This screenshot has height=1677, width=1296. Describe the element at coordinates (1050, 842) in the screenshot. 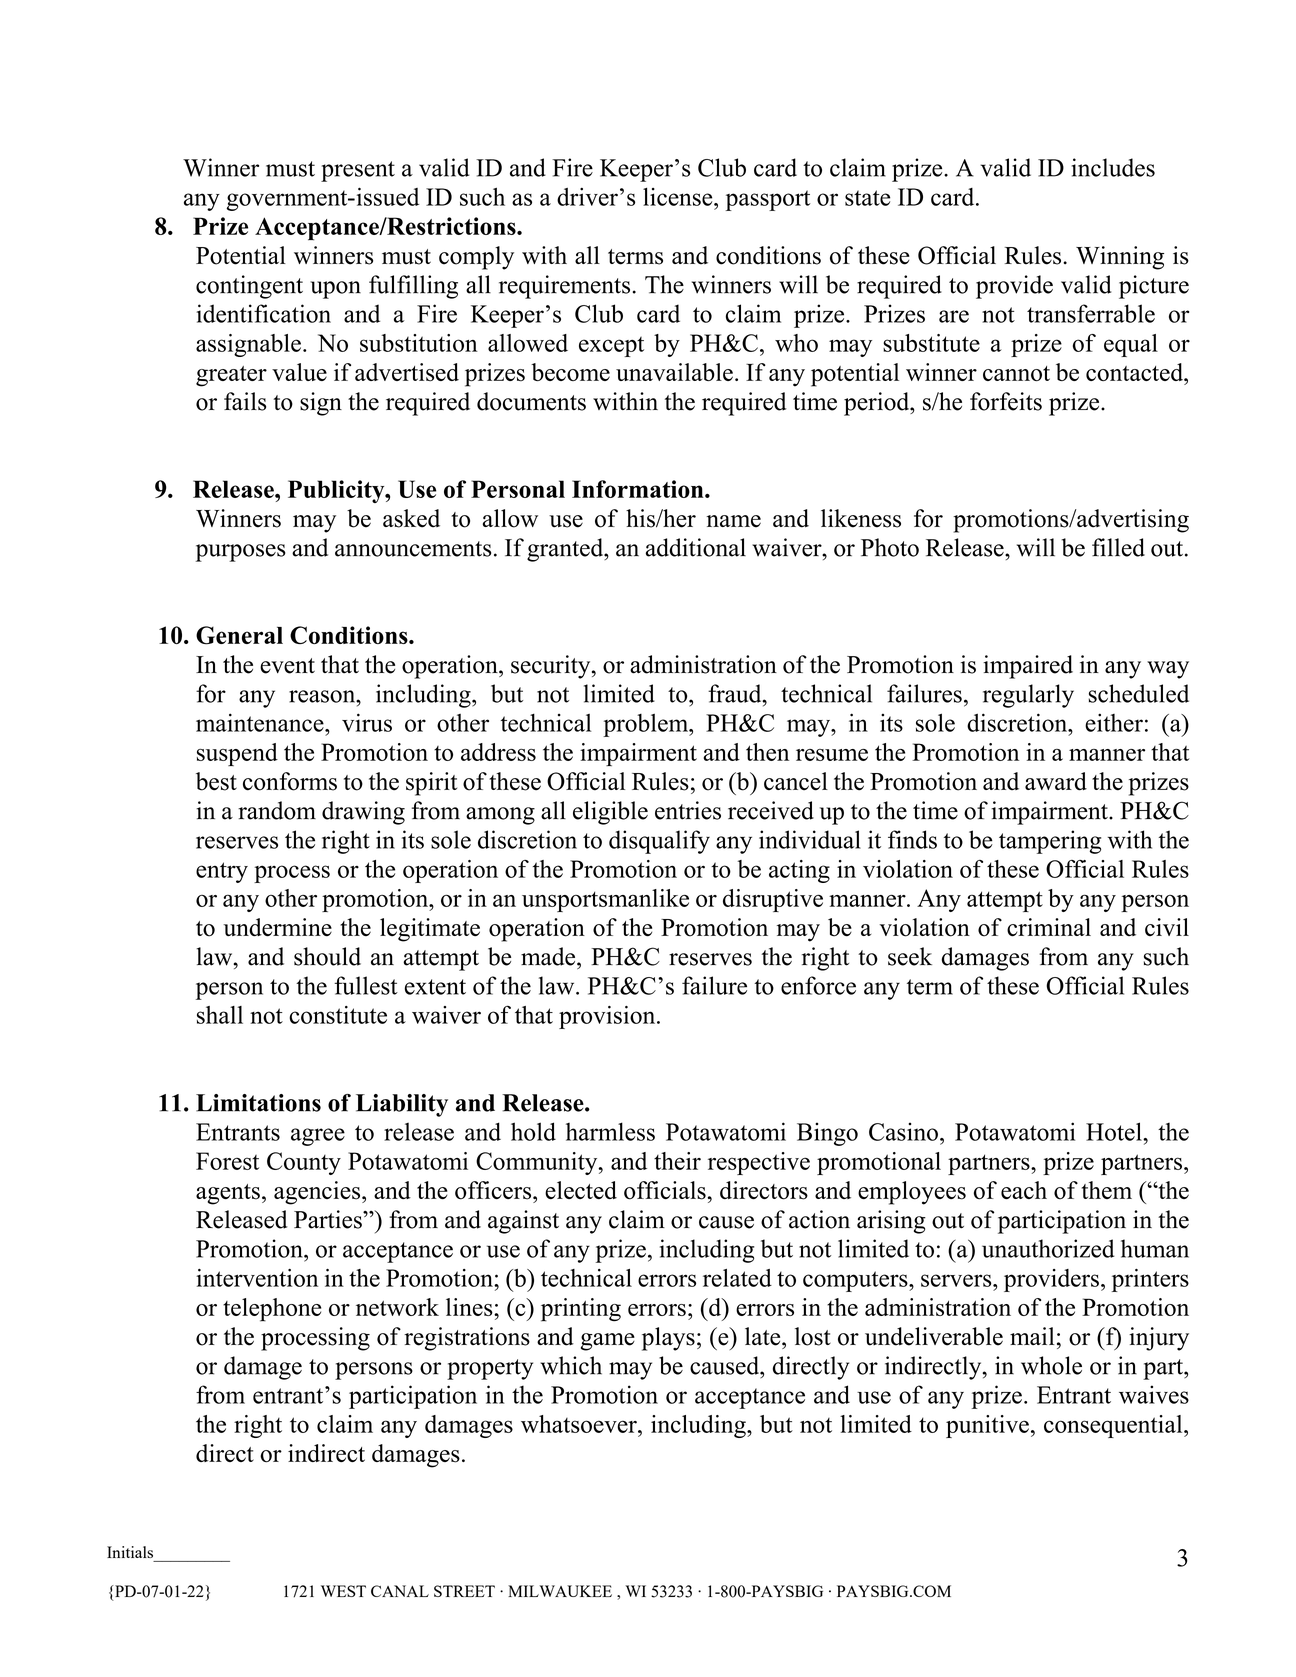

I see `tampering` at that location.
